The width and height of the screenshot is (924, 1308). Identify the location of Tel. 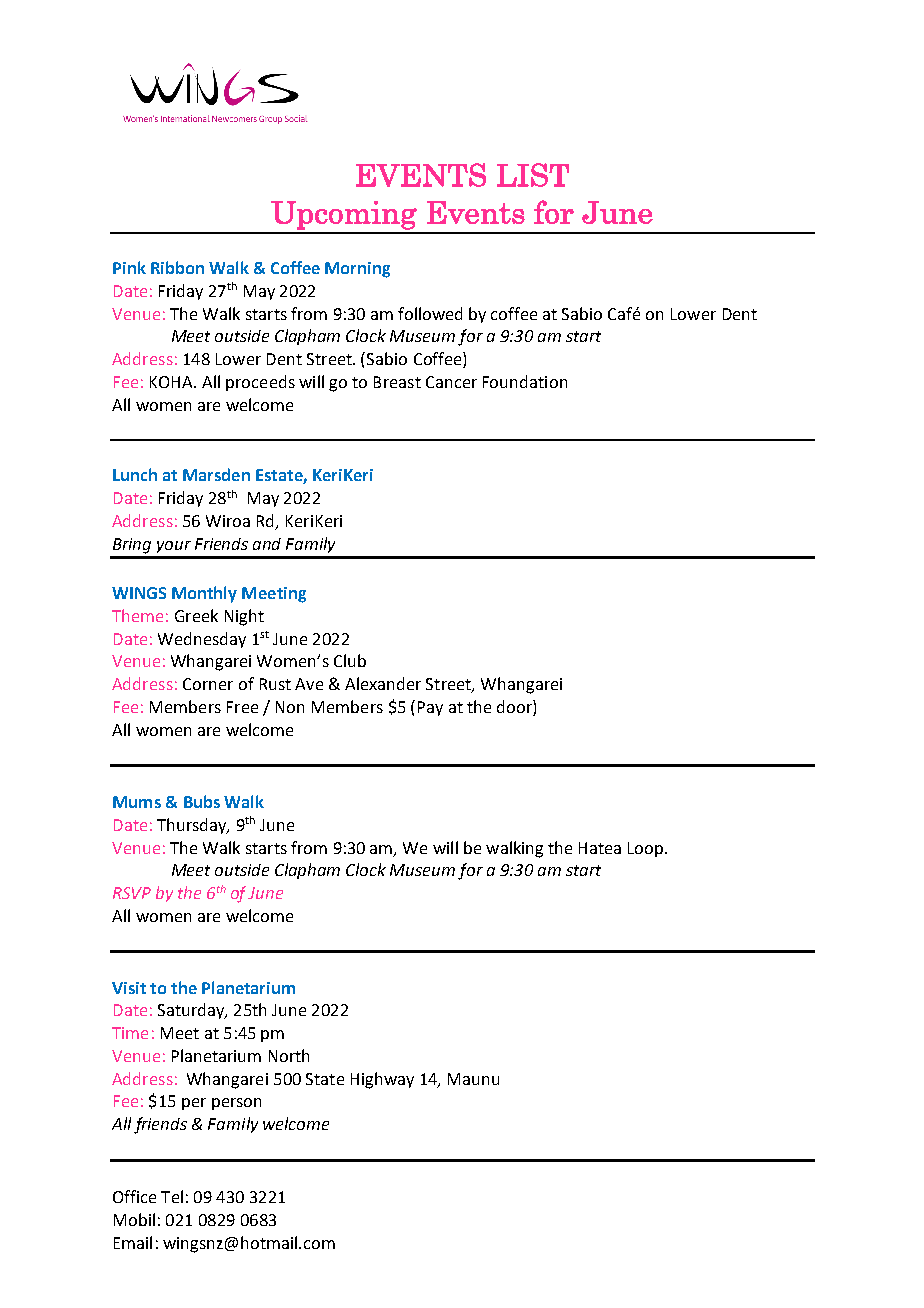
(172, 1196).
